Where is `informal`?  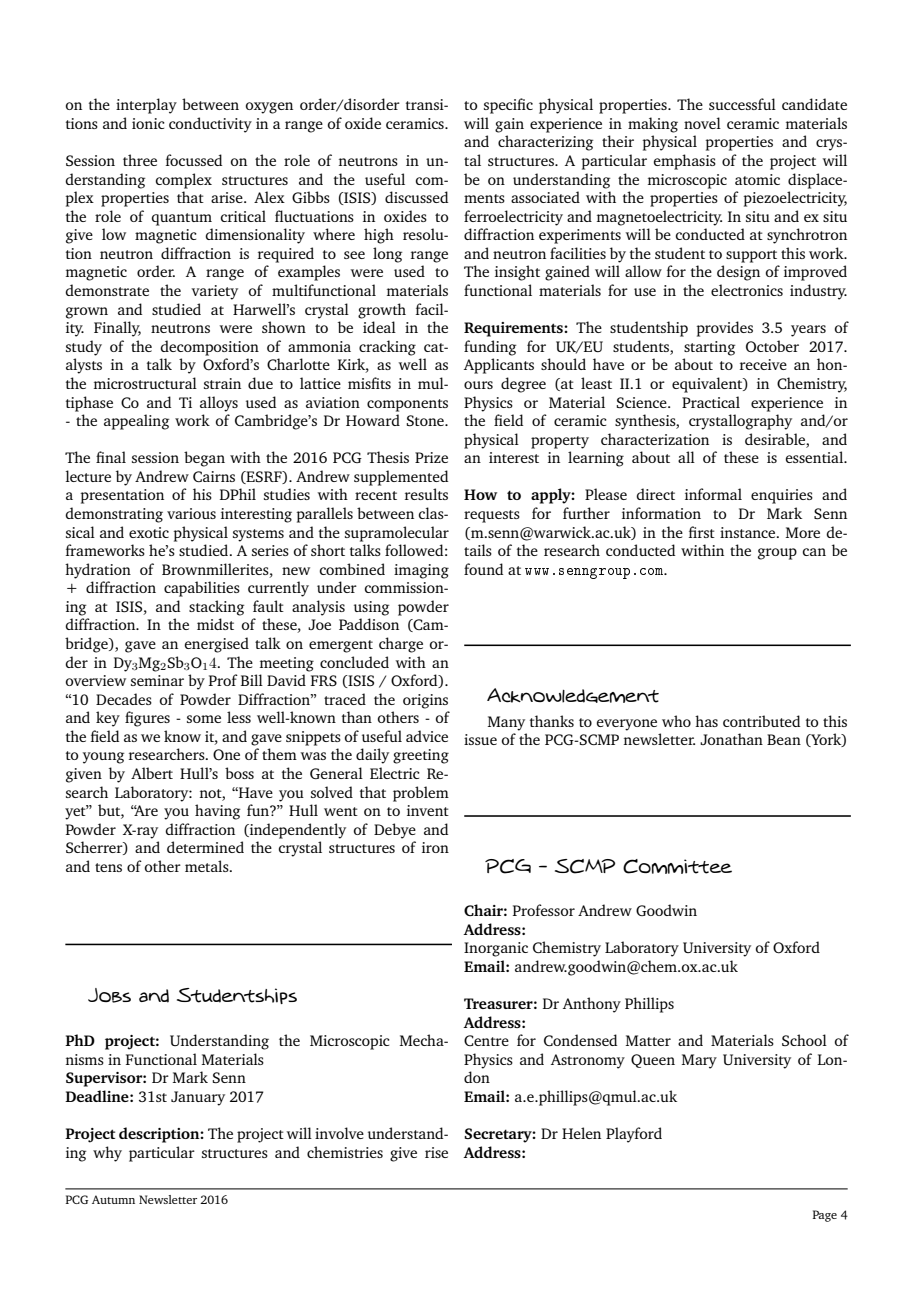 informal is located at coordinates (713, 494).
